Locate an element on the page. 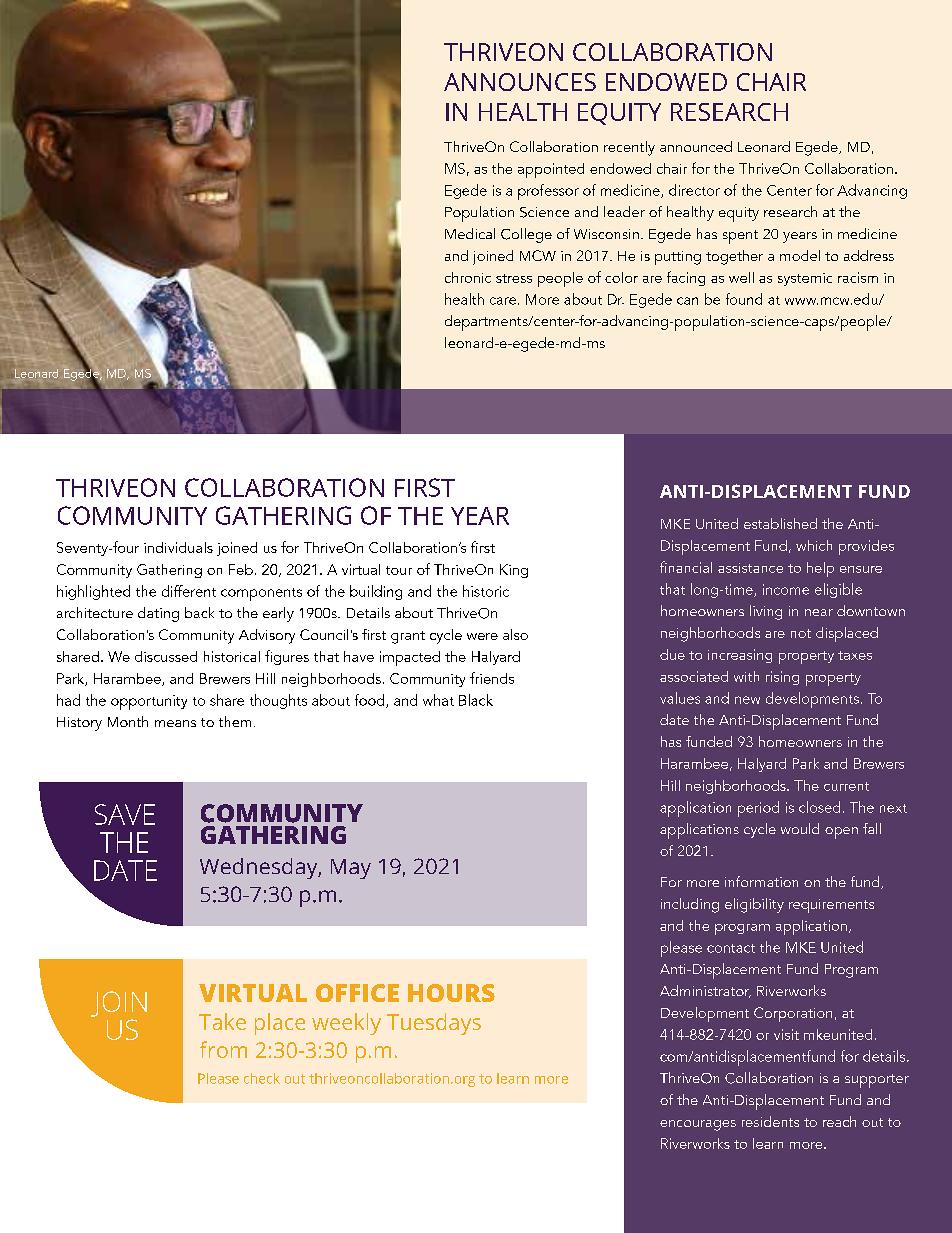 The image size is (952, 1233). appointed is located at coordinates (551, 170).
